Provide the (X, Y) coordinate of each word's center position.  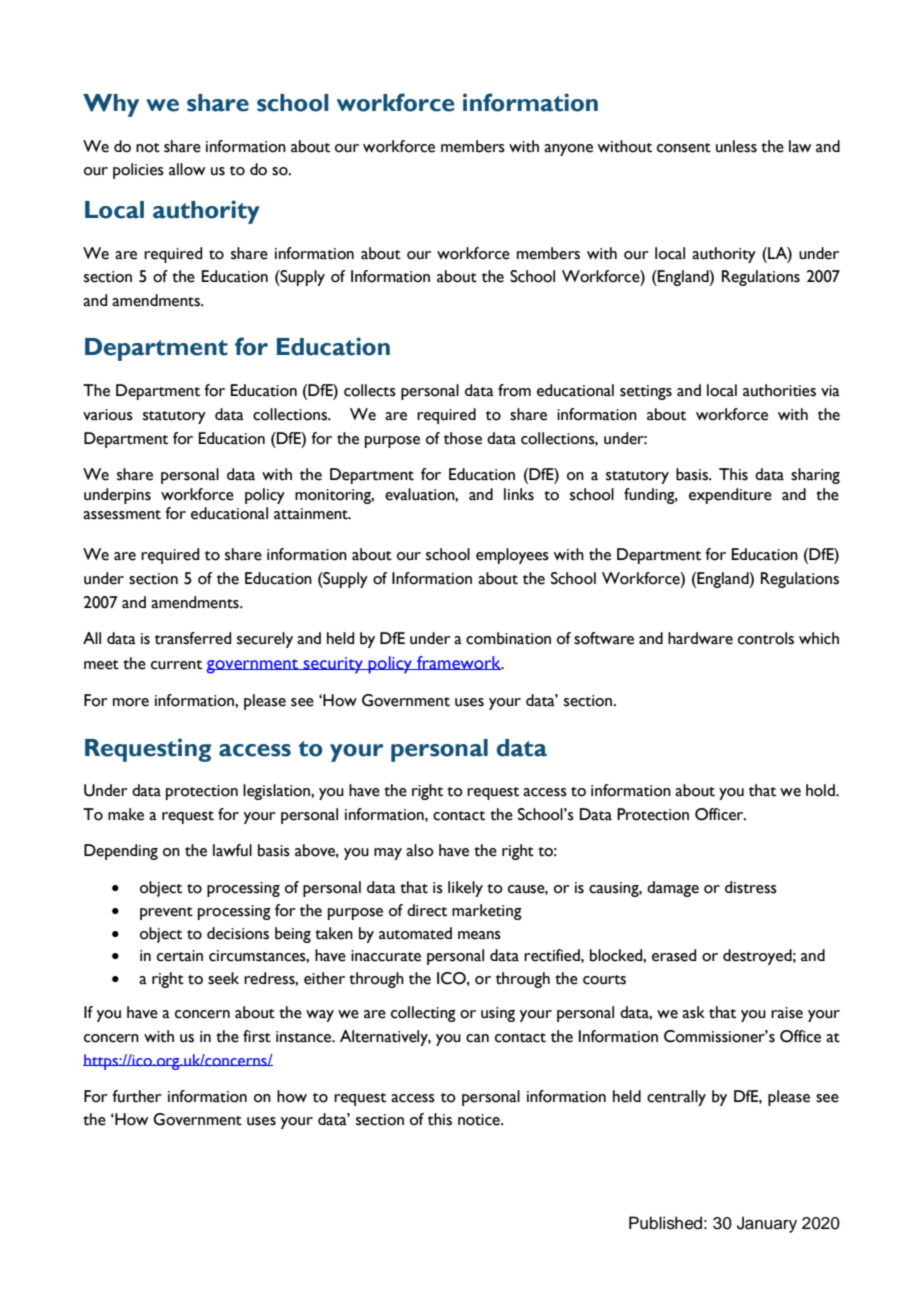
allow (187, 169)
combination (508, 638)
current (176, 665)
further (137, 1096)
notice (480, 1120)
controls (766, 638)
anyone (568, 150)
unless (736, 146)
